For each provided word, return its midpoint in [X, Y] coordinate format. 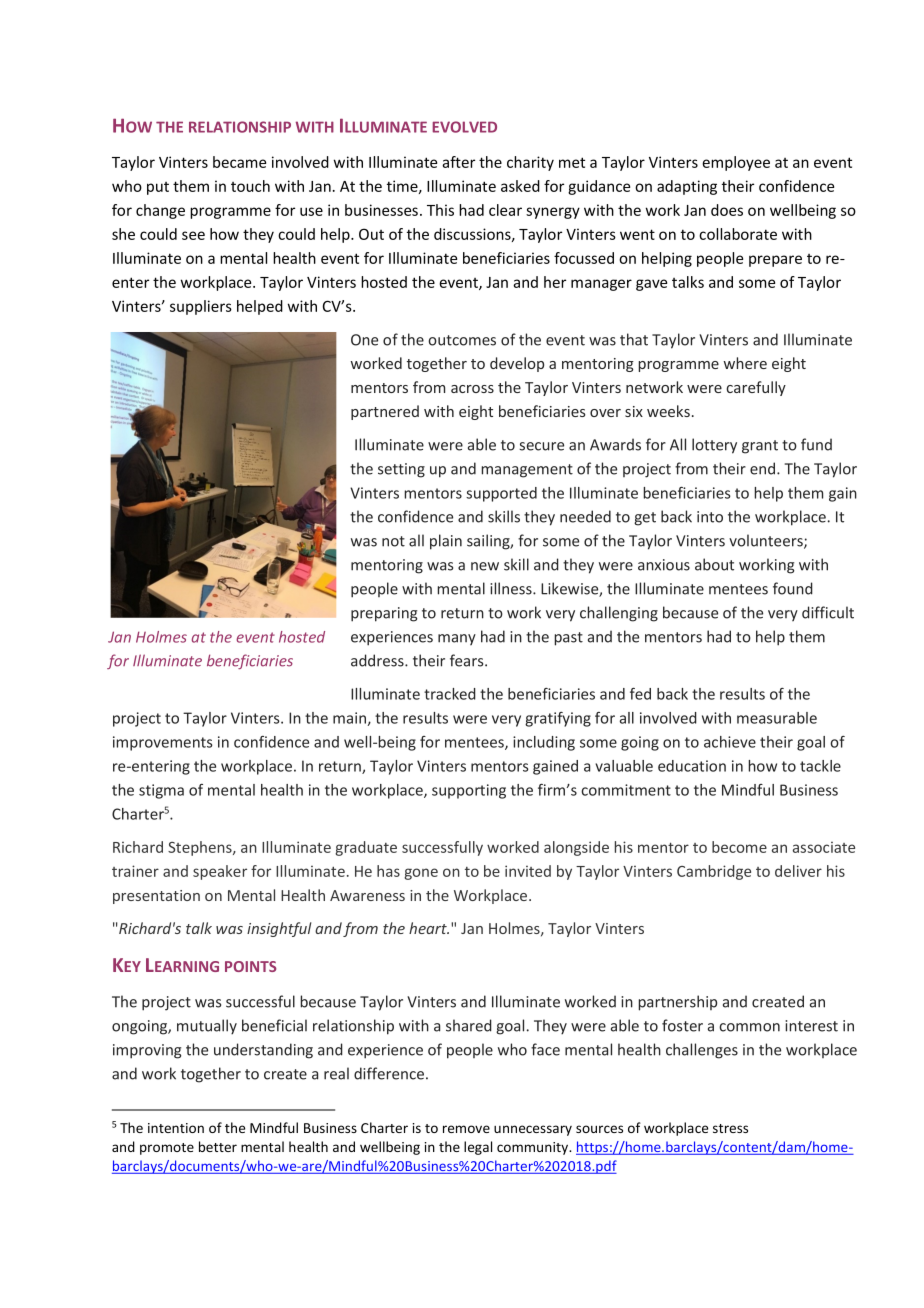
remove [466, 1129]
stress [730, 1128]
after [458, 162]
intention [176, 1128]
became [239, 162]
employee [736, 163]
